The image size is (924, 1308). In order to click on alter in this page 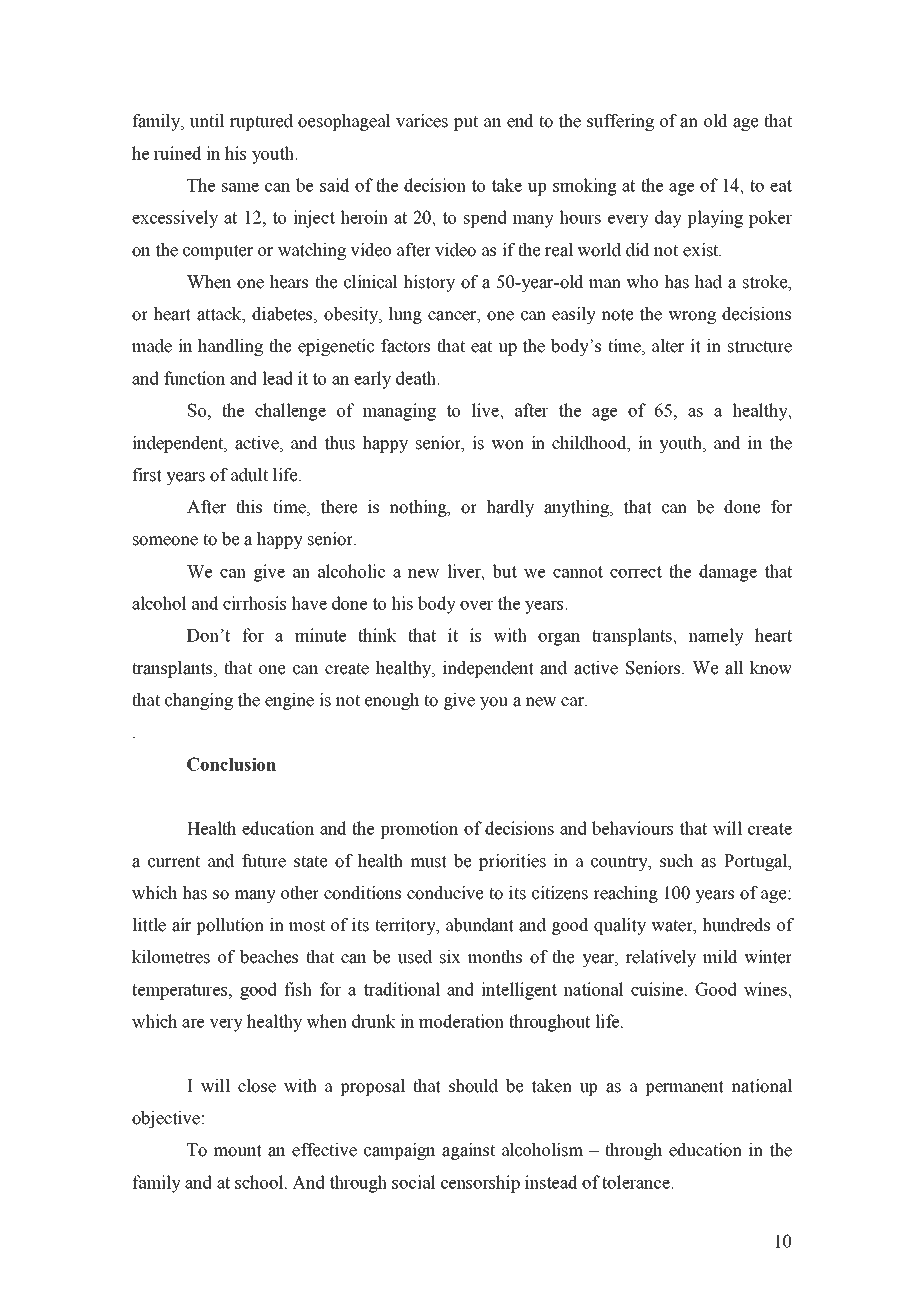, I will do `click(668, 346)`.
